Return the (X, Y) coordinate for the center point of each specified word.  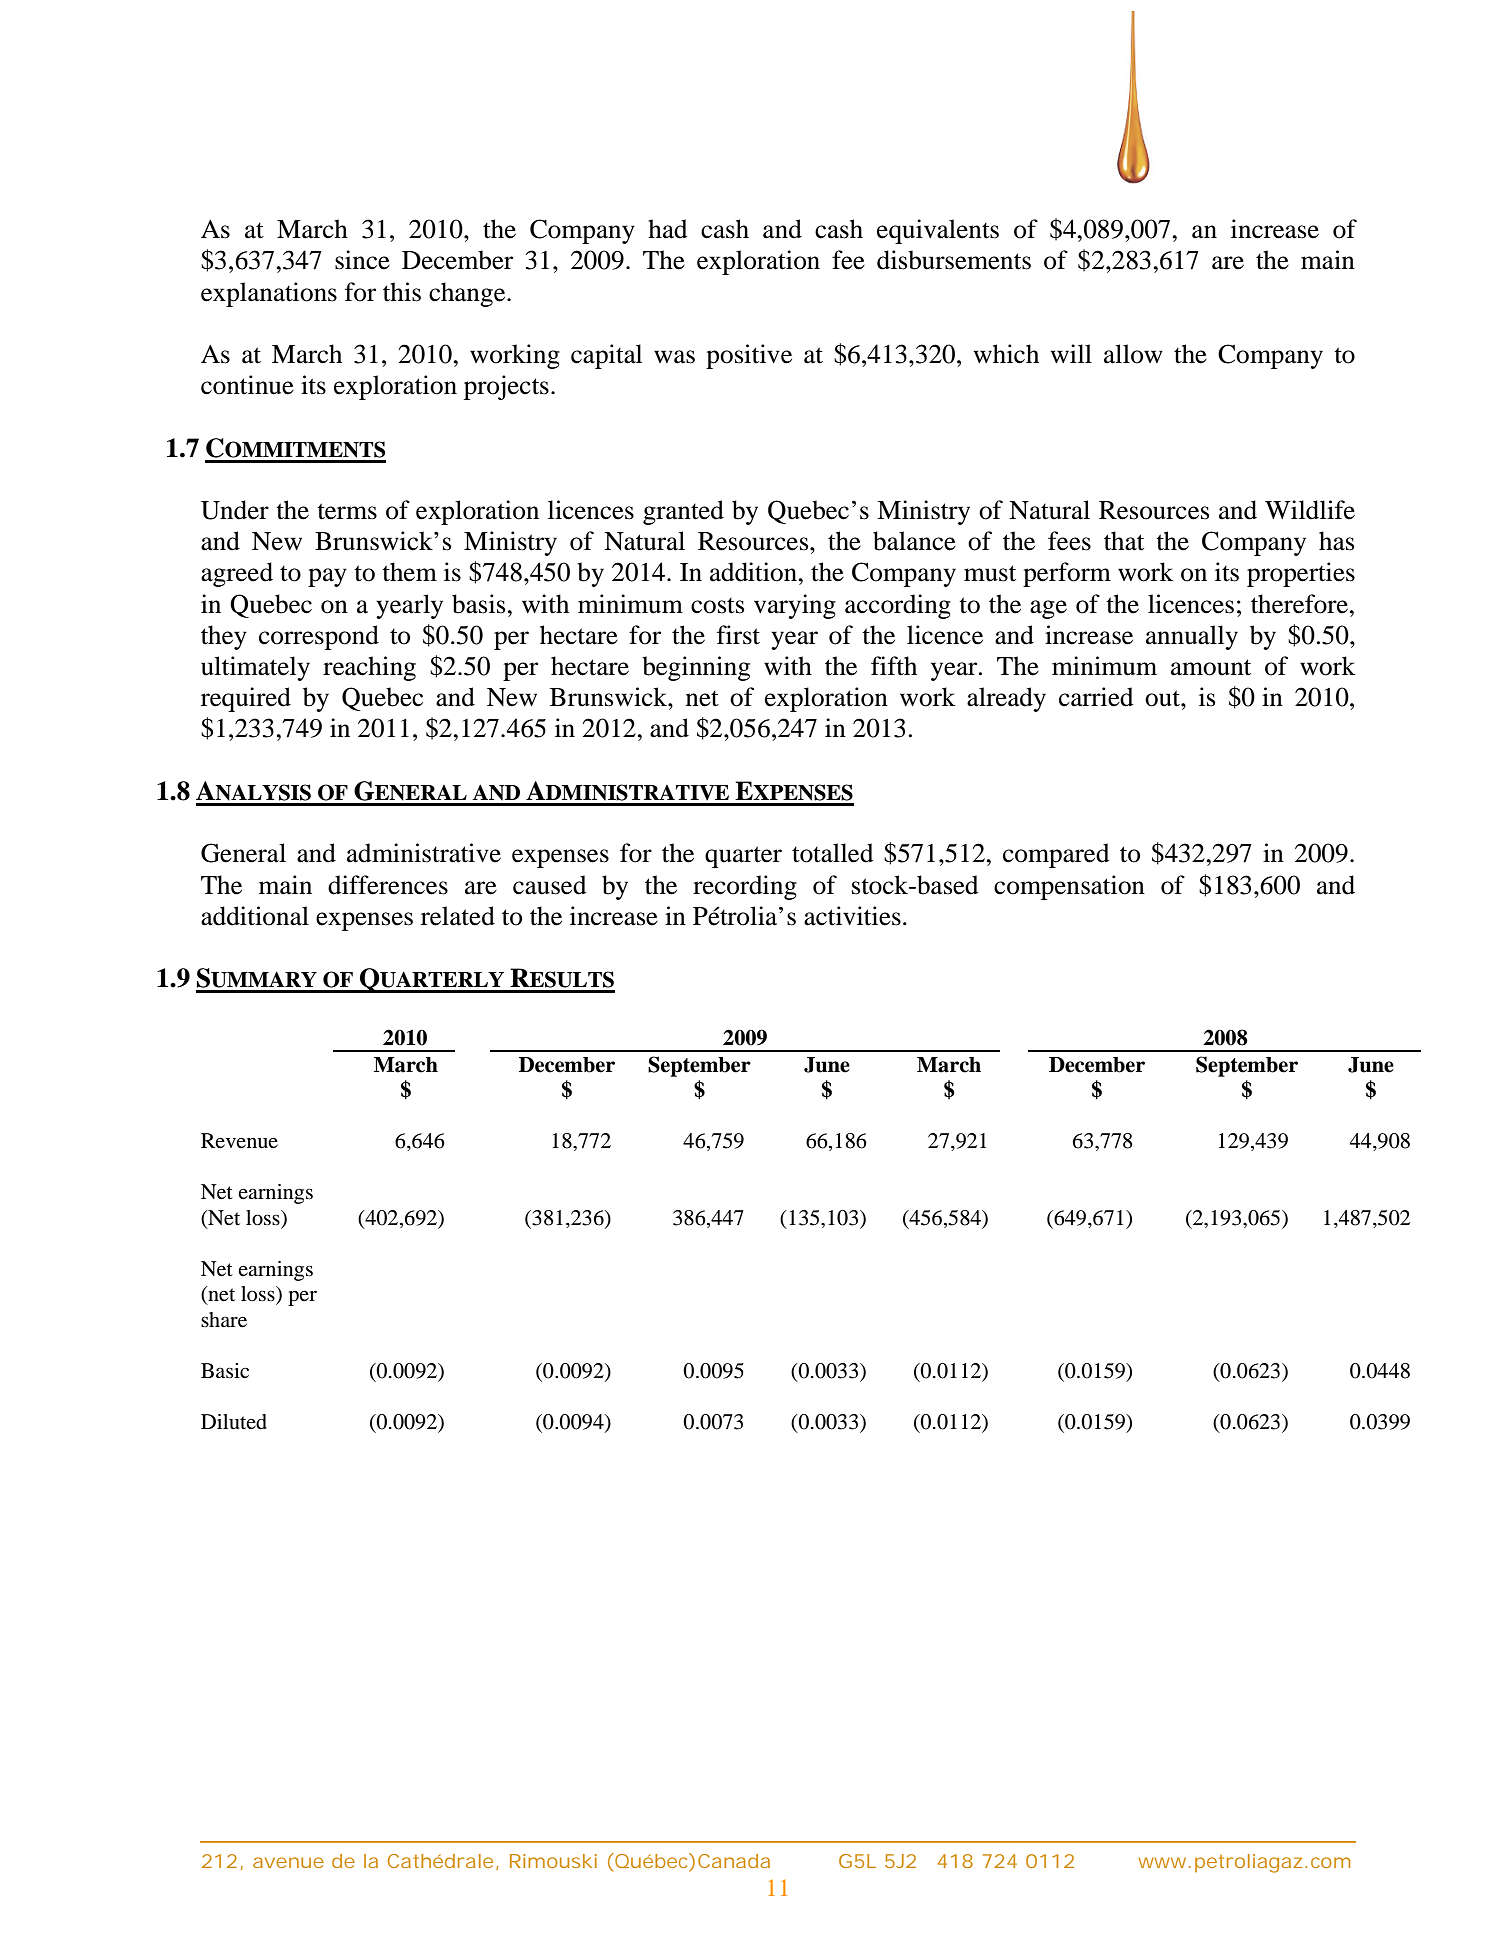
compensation (1069, 887)
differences (388, 885)
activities (852, 916)
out (1163, 698)
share (224, 1320)
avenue (288, 1862)
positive (749, 356)
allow (1133, 354)
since (362, 260)
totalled (832, 853)
